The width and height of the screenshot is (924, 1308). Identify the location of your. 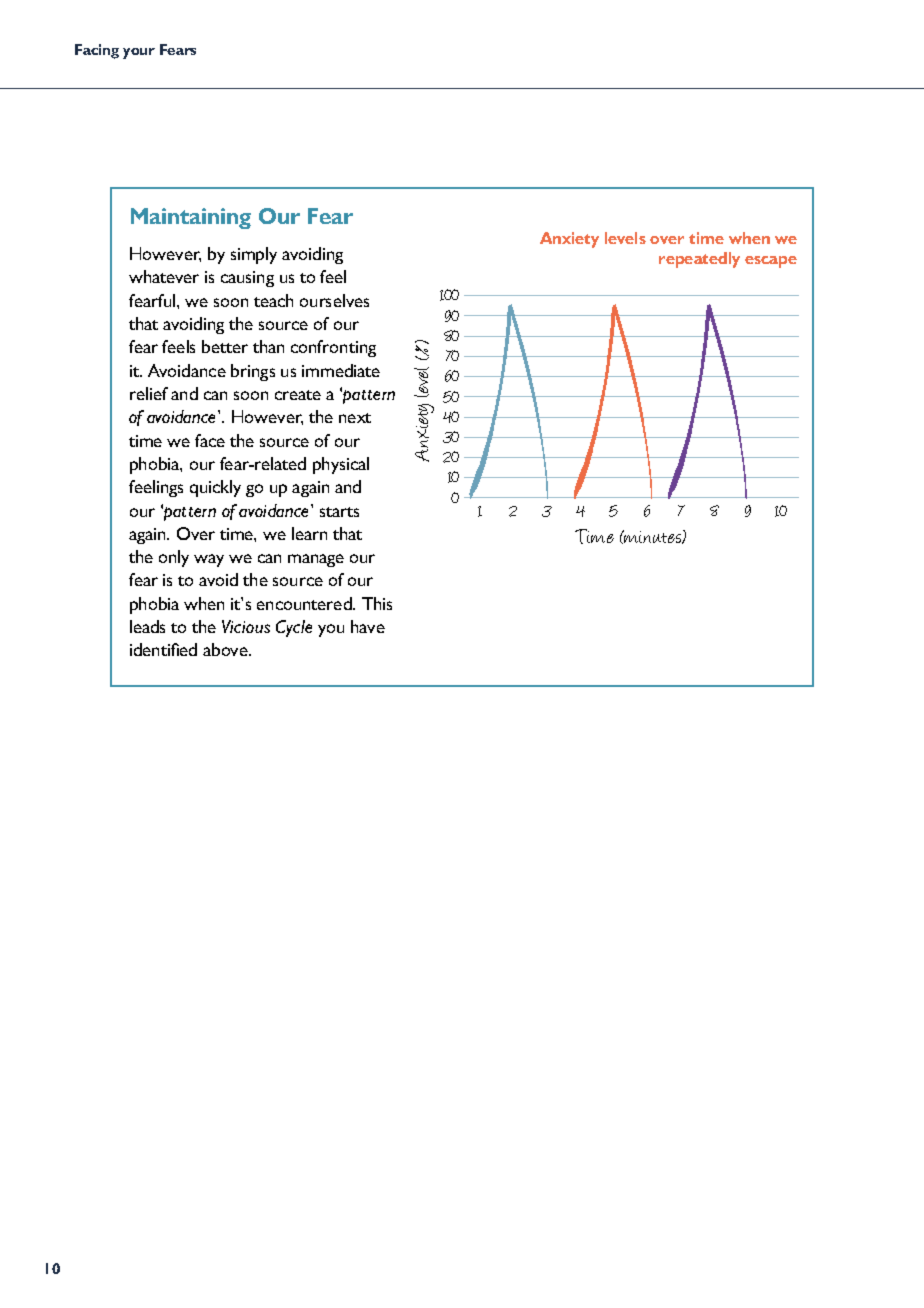
(139, 53).
